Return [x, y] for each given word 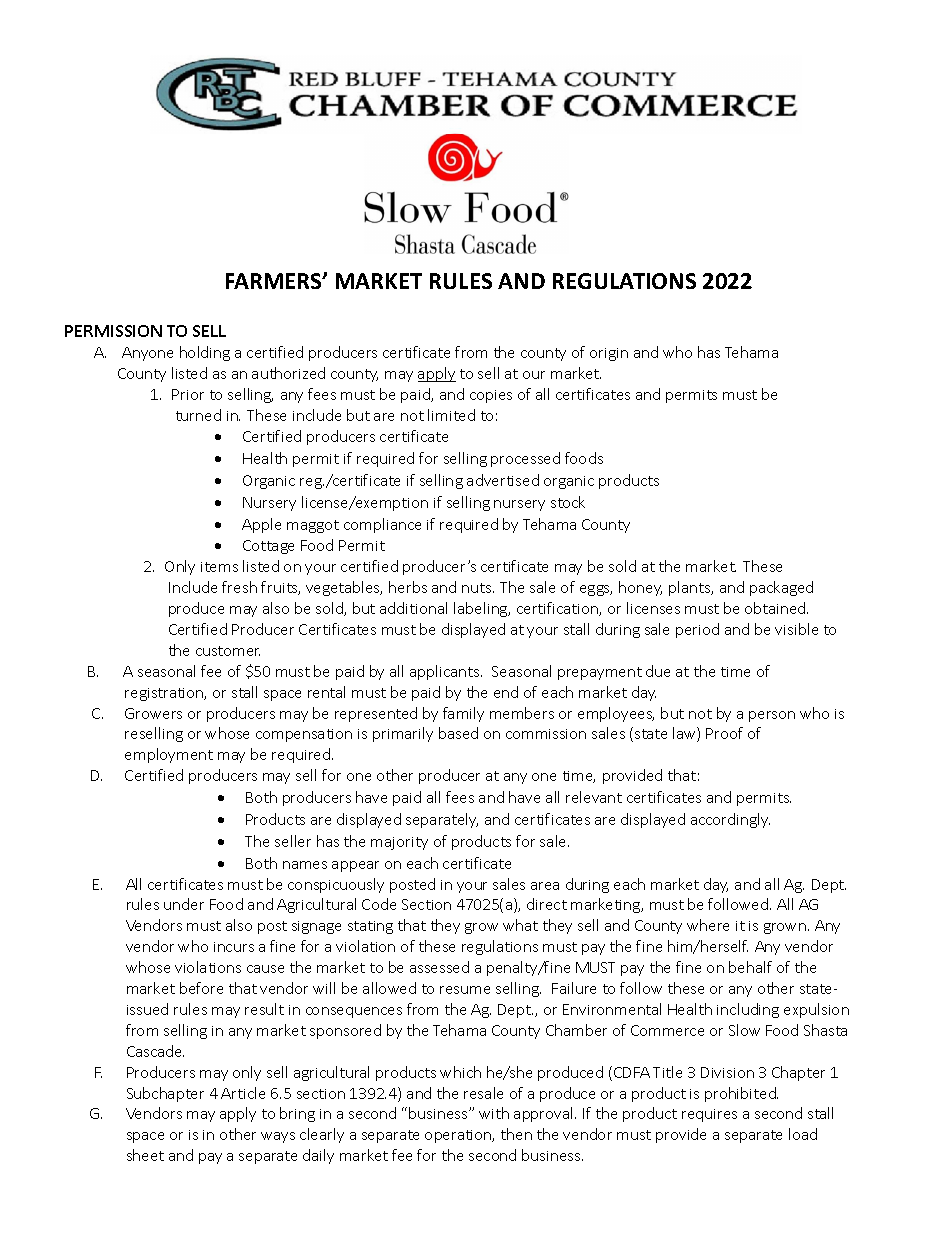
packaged [781, 588]
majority [399, 843]
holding [205, 353]
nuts [478, 588]
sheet [145, 1155]
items [219, 567]
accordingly [730, 820]
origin [609, 354]
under [184, 904]
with [494, 1113]
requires [709, 1115]
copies [491, 396]
